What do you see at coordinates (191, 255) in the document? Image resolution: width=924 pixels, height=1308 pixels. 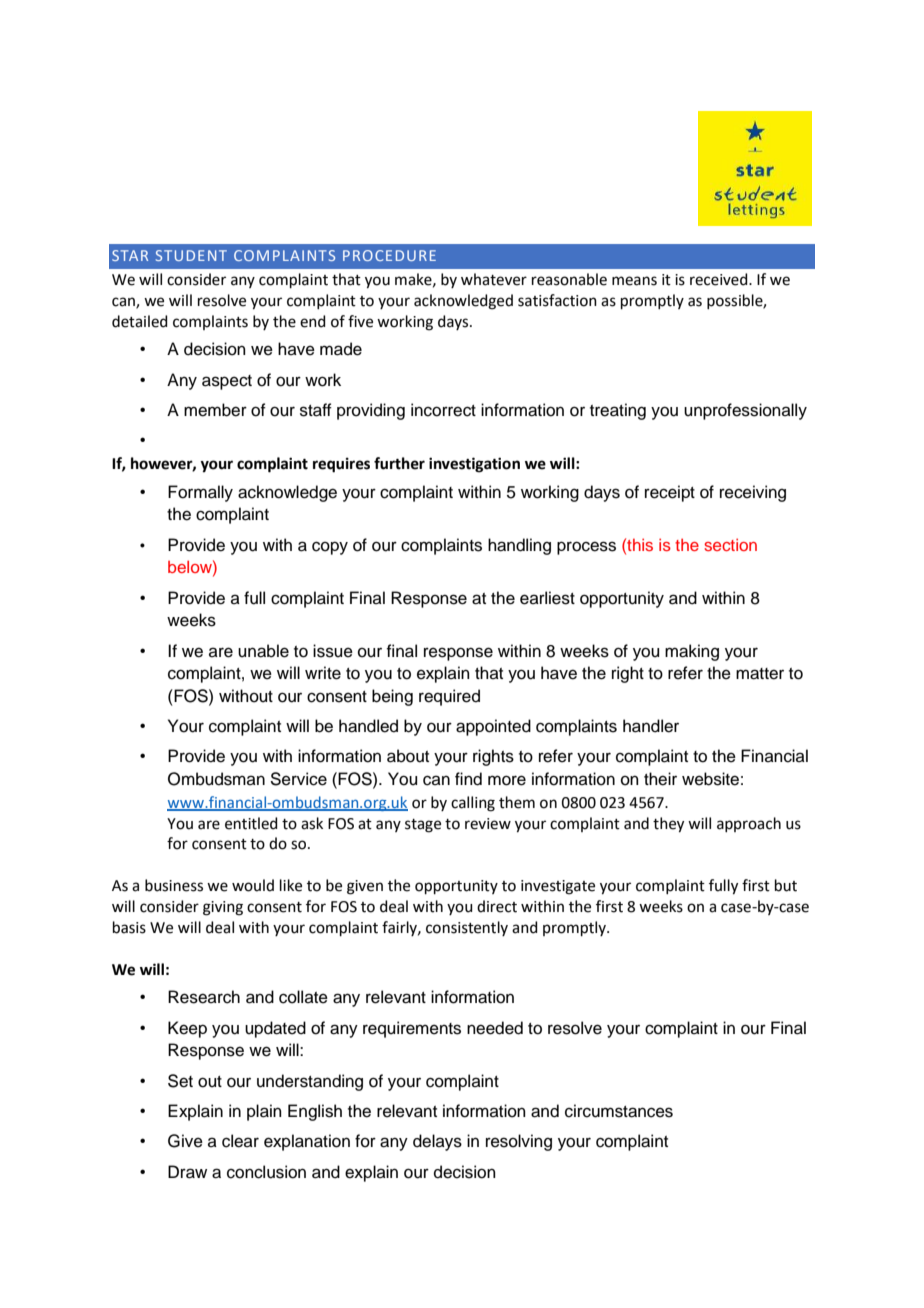 I see `STUDENT` at bounding box center [191, 255].
